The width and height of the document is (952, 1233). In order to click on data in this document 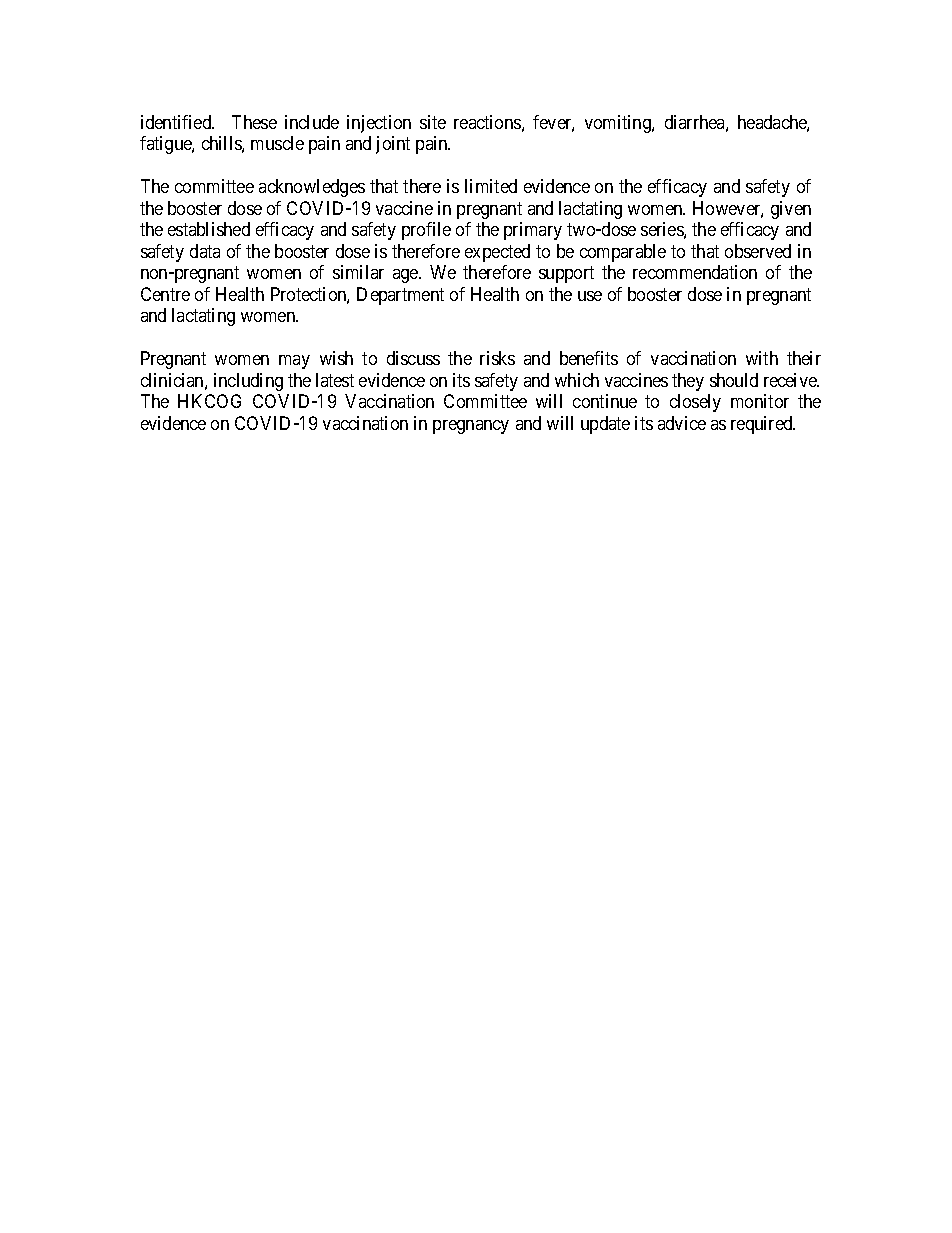, I will do `click(205, 251)`.
